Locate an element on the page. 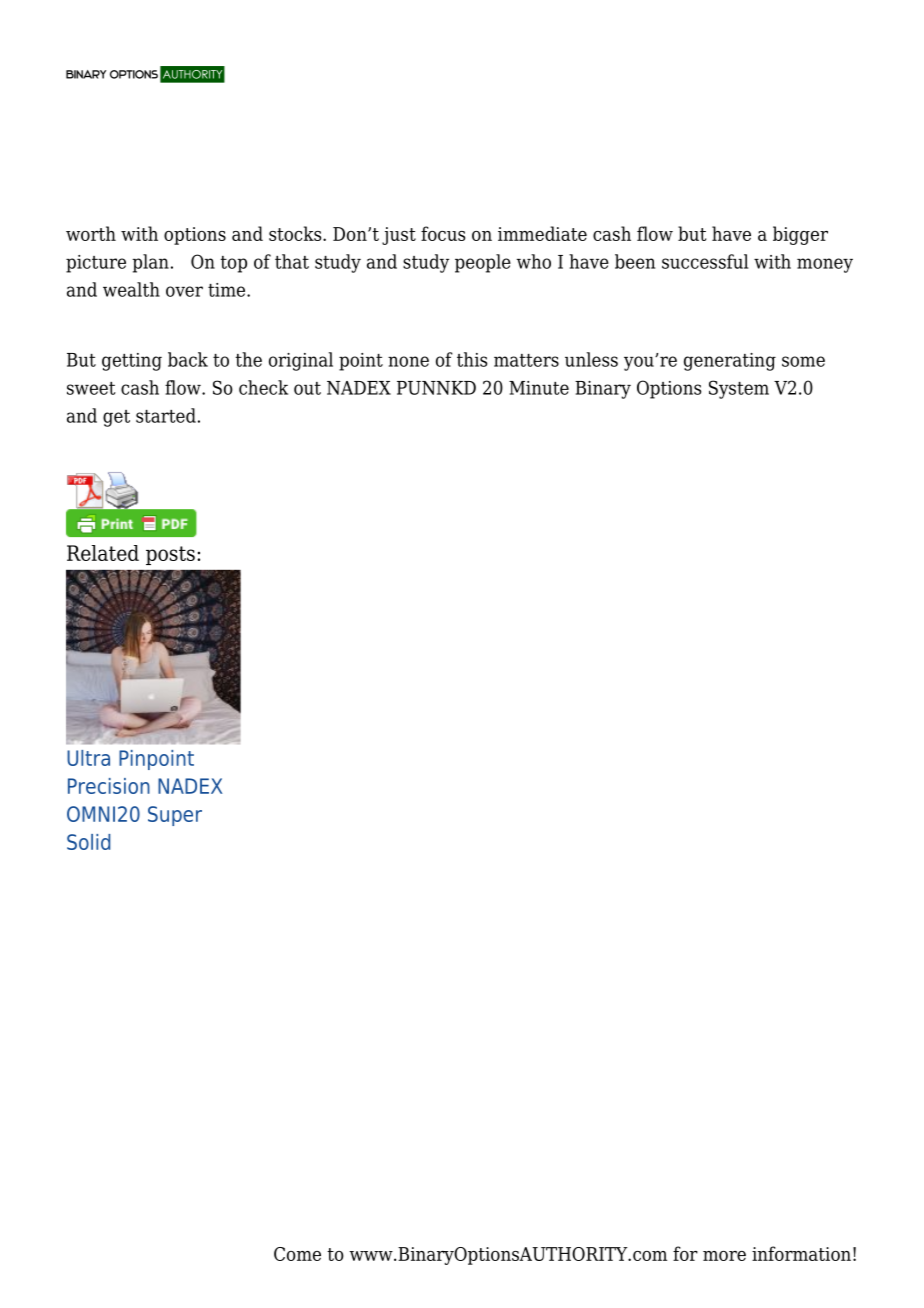  Solid is located at coordinates (88, 842).
